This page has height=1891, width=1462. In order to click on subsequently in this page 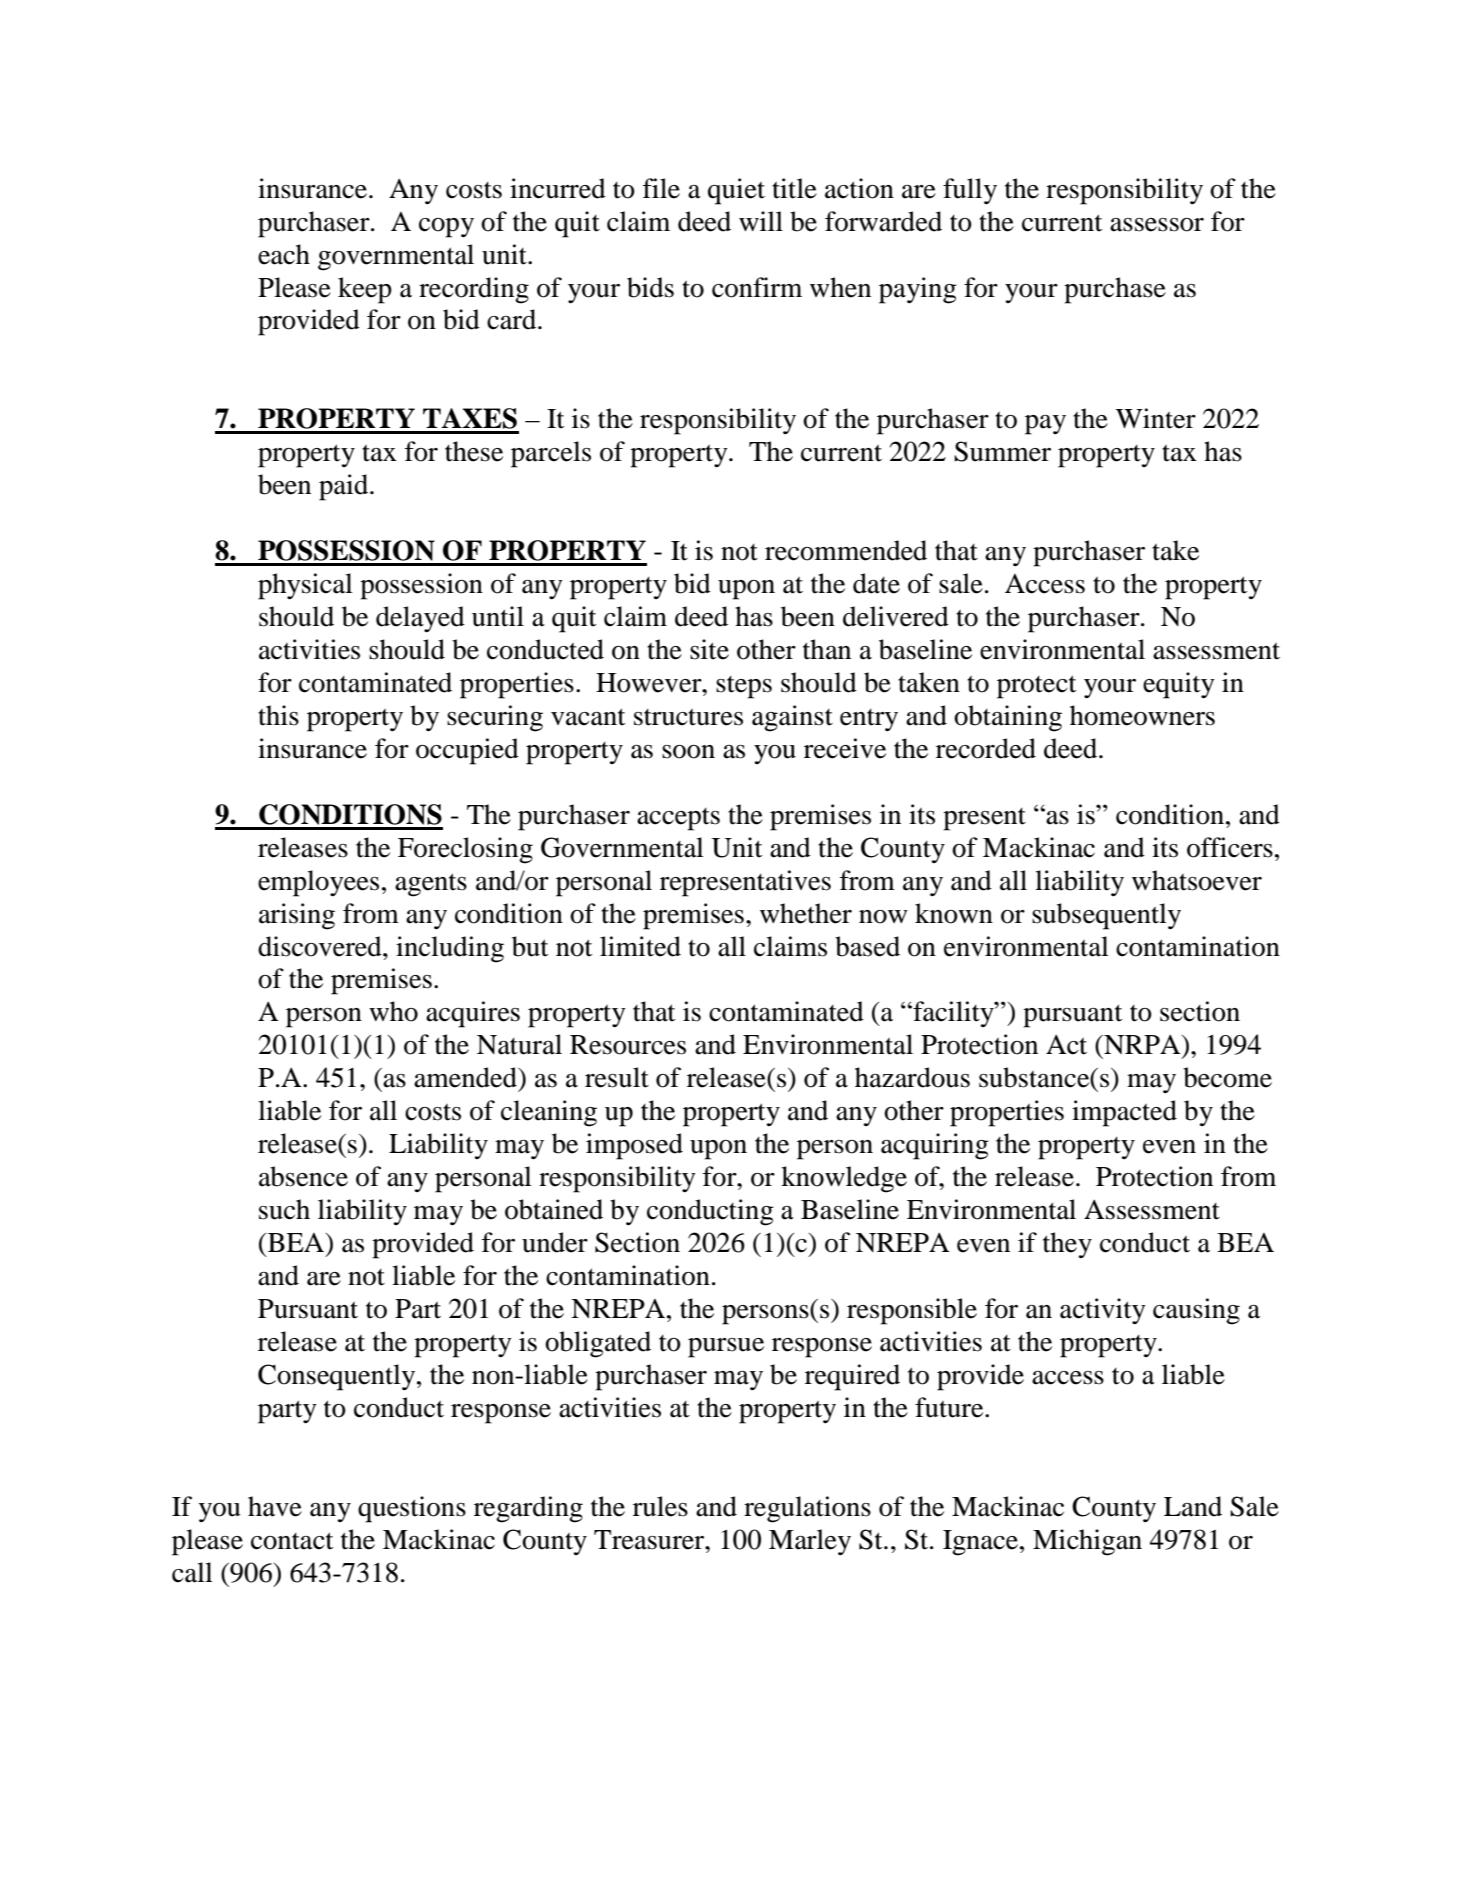, I will do `click(1106, 916)`.
